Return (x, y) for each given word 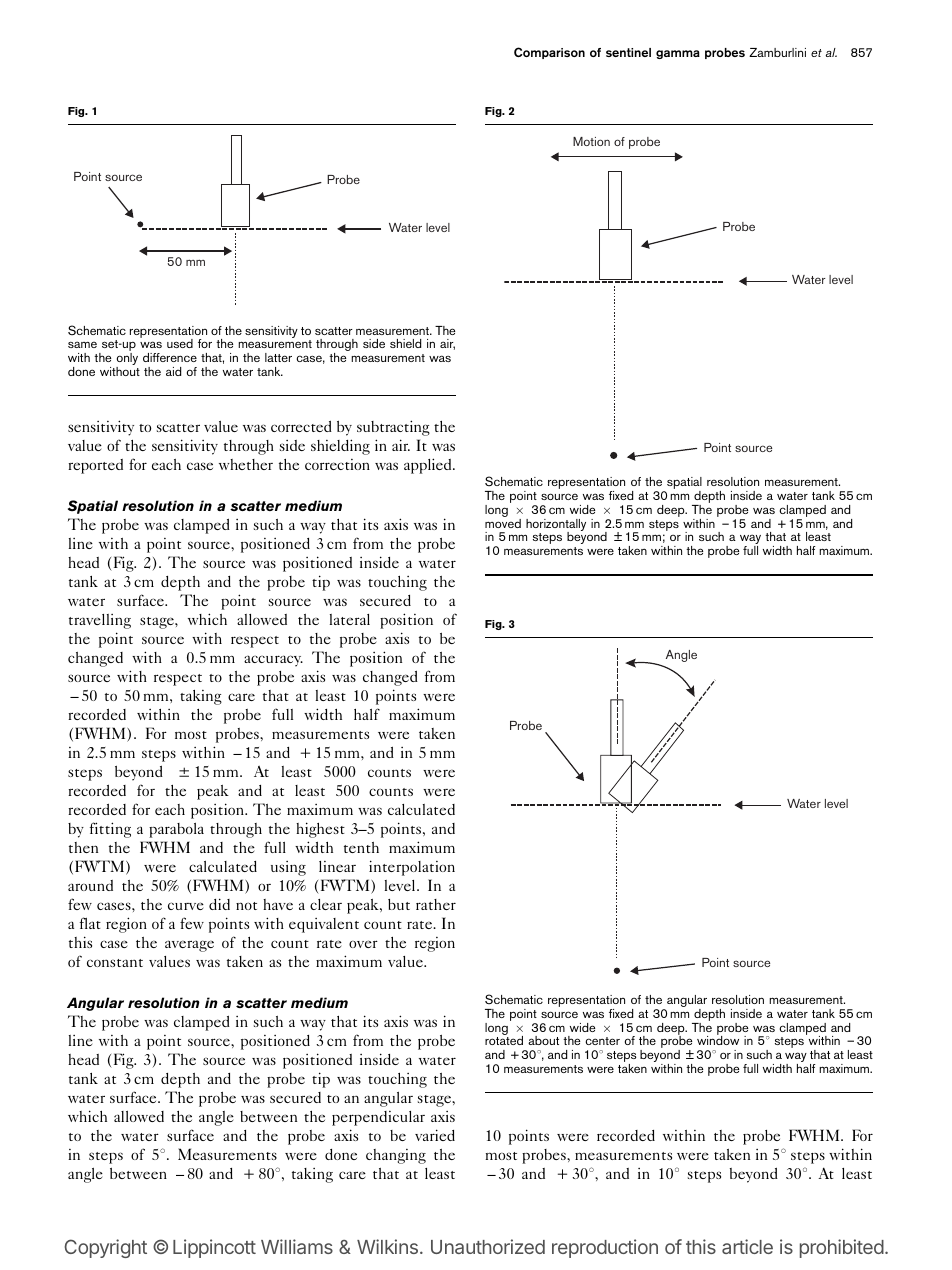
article (747, 1246)
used (180, 343)
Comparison (549, 53)
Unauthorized (488, 1246)
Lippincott (214, 1248)
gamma (678, 54)
